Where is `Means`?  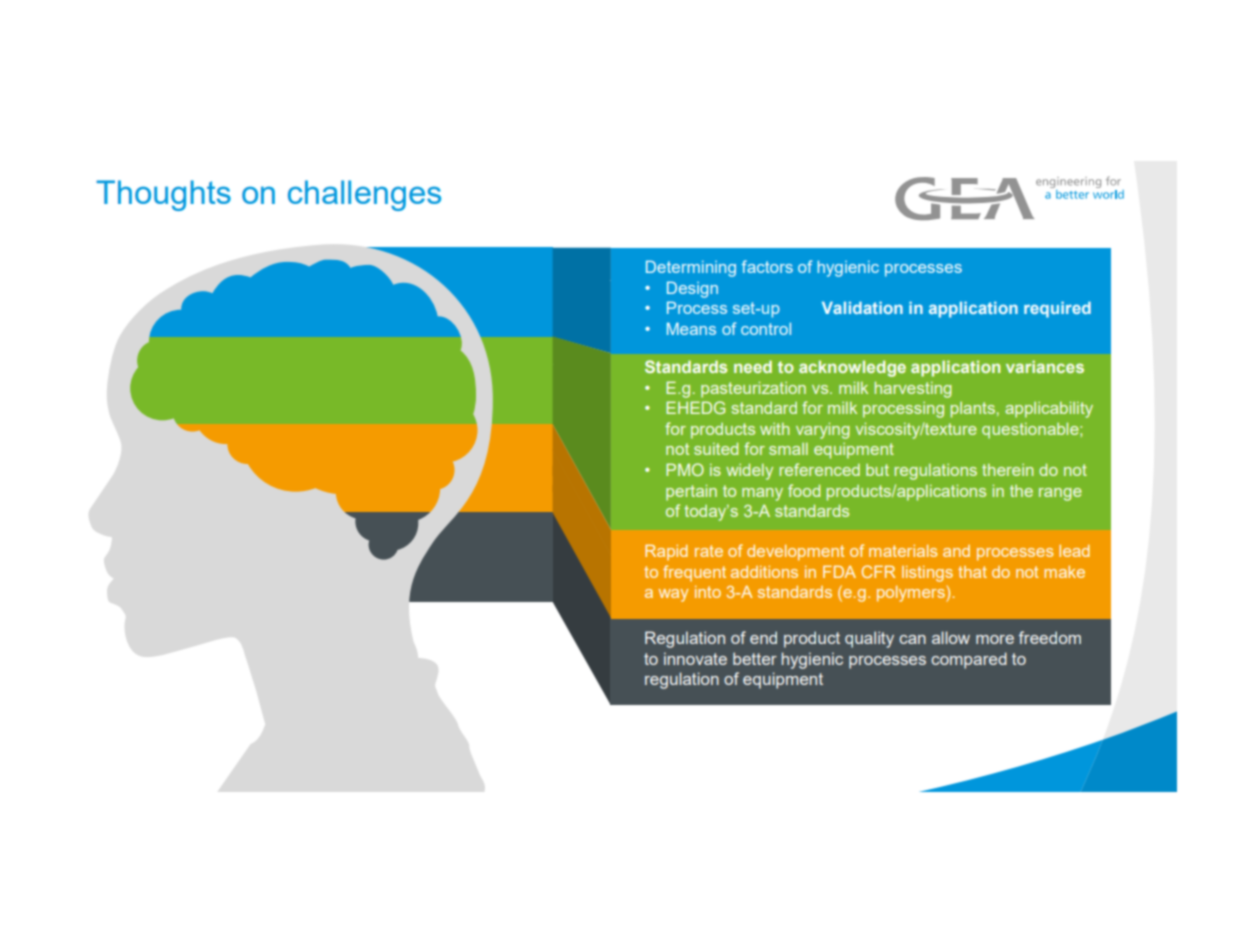 Means is located at coordinates (691, 328).
